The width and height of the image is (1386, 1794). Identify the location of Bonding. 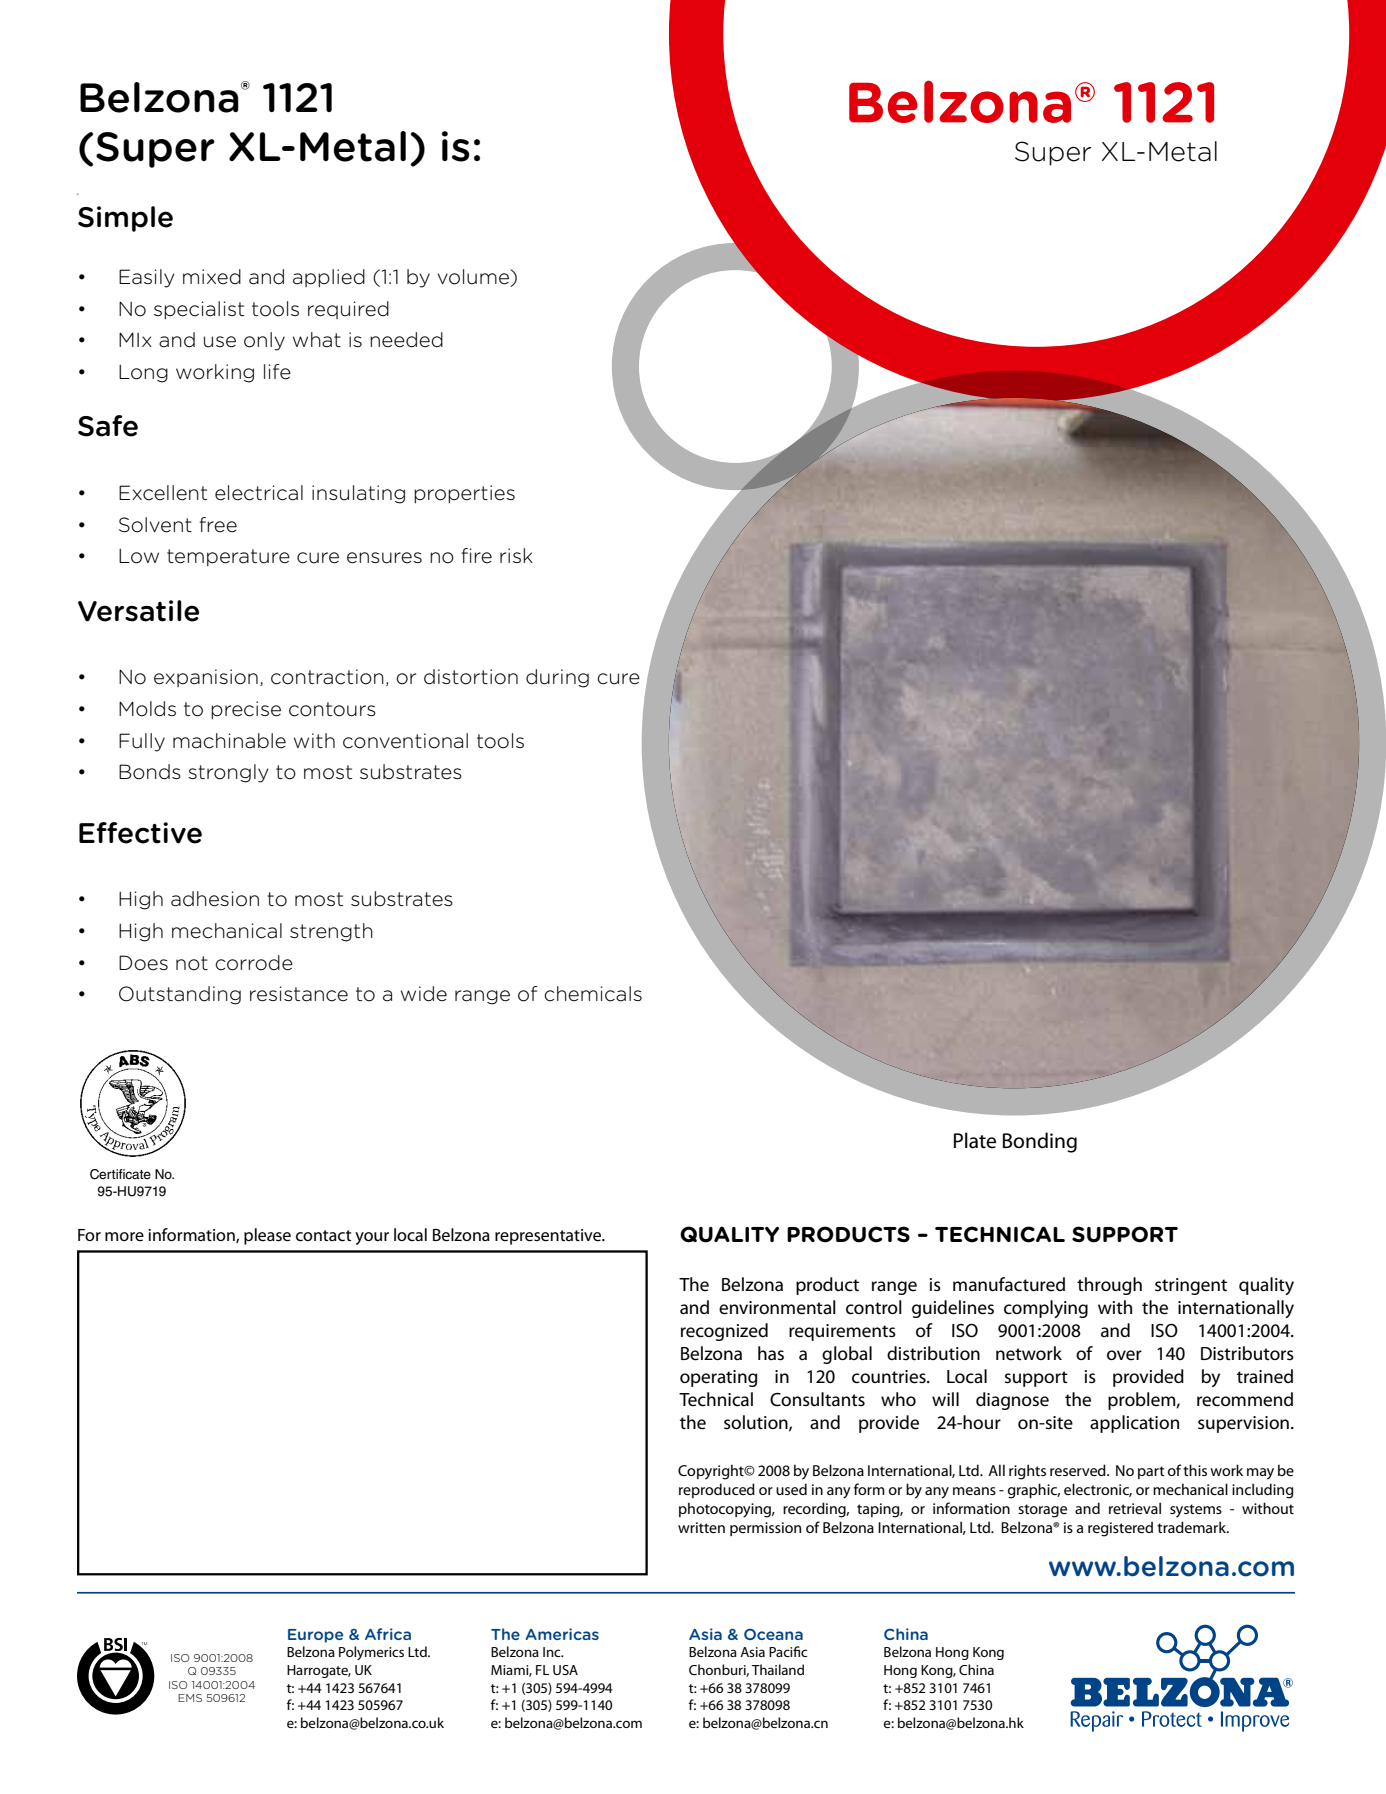
(1040, 1142).
